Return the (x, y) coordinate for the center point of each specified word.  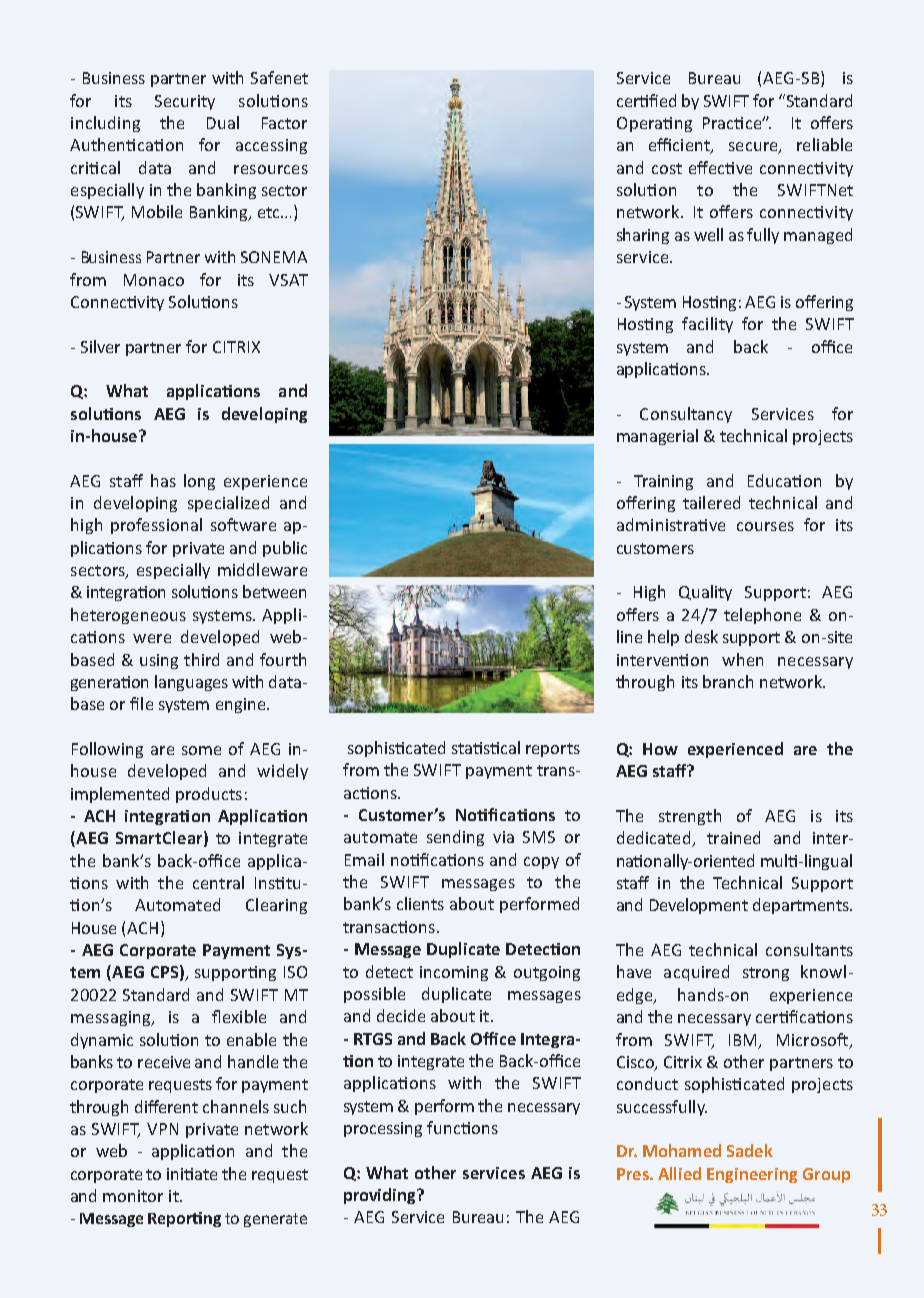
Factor (284, 123)
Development (699, 906)
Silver (100, 346)
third (201, 659)
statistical (486, 747)
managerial (657, 437)
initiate (192, 1174)
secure (754, 148)
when (742, 659)
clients (420, 903)
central (218, 882)
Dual (223, 122)
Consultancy (686, 415)
